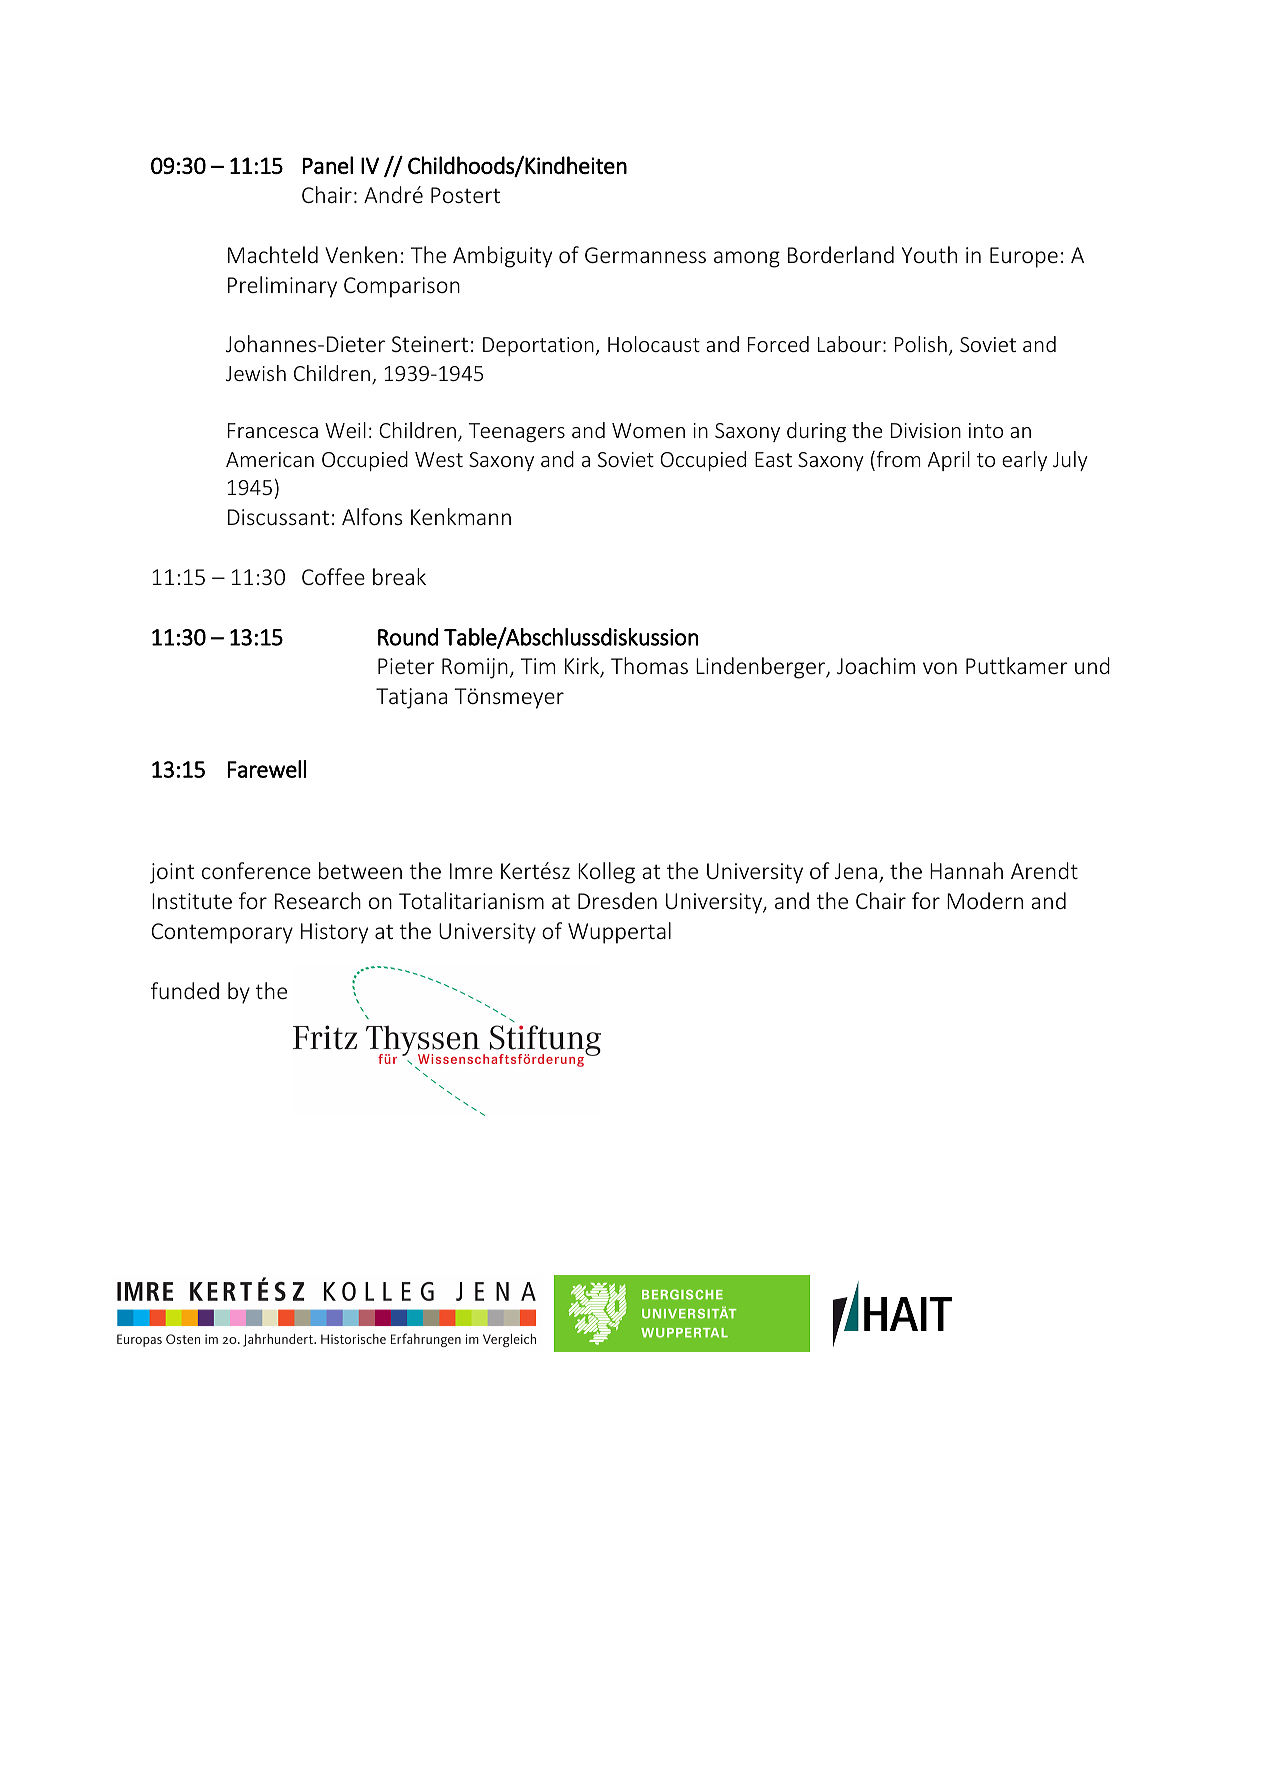  What do you see at coordinates (929, 254) in the page?
I see `Youth` at bounding box center [929, 254].
